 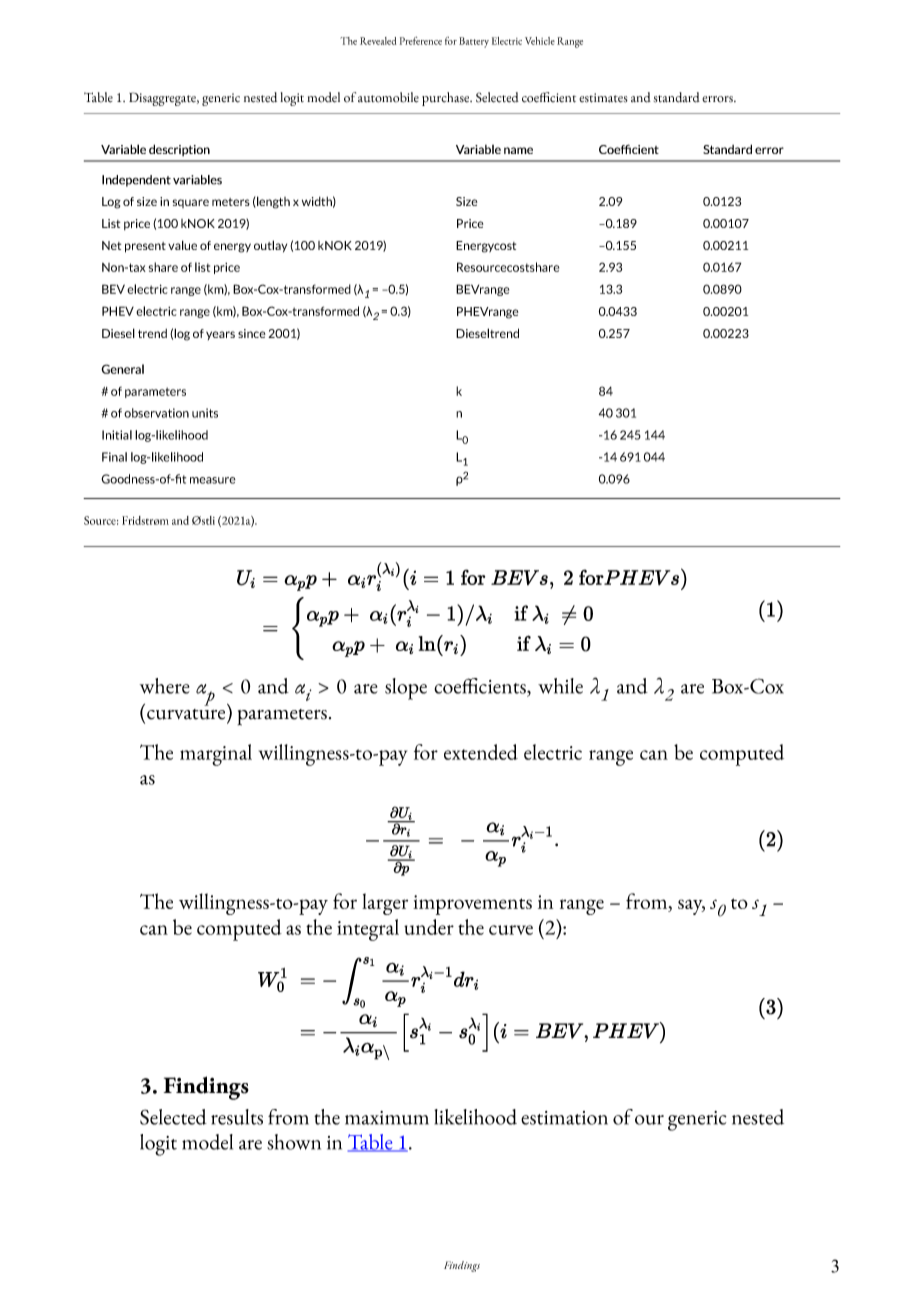 I want to click on automobile, so click(x=388, y=97).
